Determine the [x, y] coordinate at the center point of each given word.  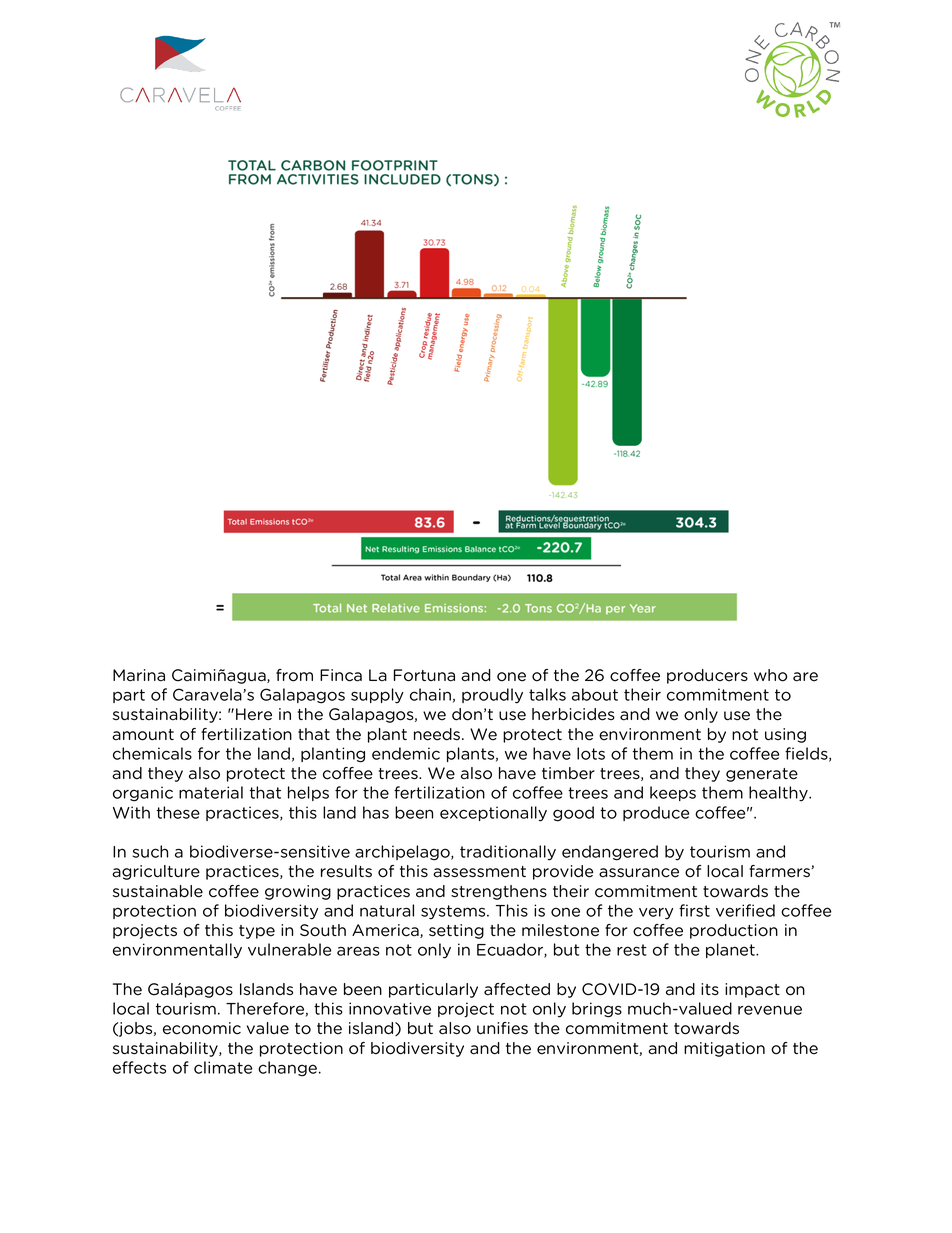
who [770, 675]
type [257, 932]
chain [430, 694]
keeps [673, 793]
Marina [139, 675]
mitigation [724, 1049]
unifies [502, 1028]
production [734, 931]
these [178, 812]
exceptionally [493, 814]
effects [139, 1067]
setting [456, 931]
